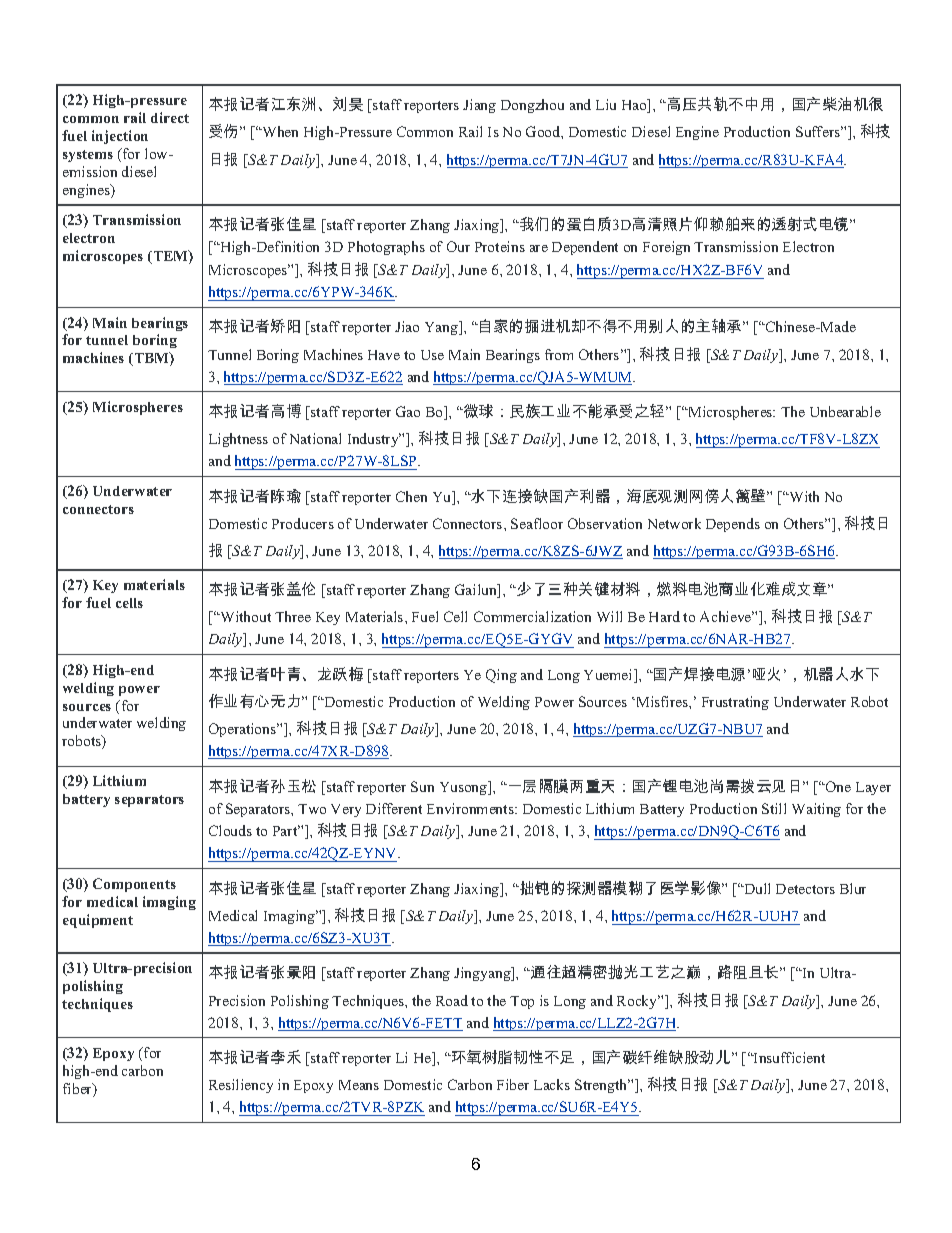  What do you see at coordinates (727, 616) in the screenshot?
I see `Achieve` at bounding box center [727, 616].
